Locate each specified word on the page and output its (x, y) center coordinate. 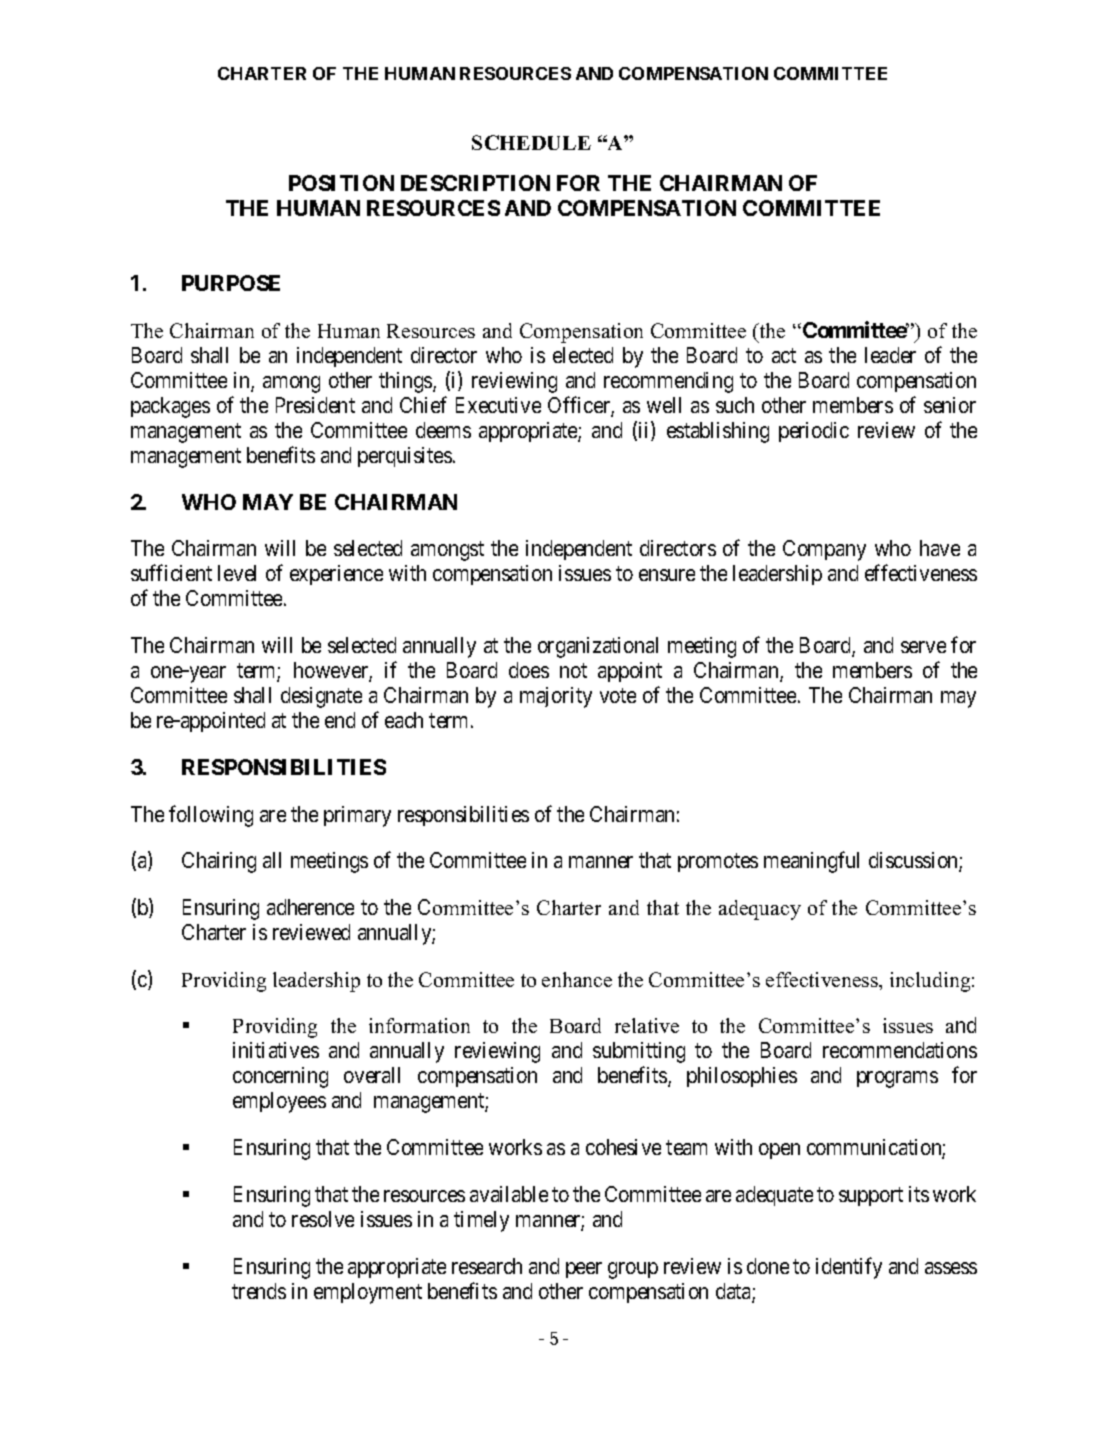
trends (259, 1291)
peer (584, 1270)
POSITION (341, 183)
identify (849, 1268)
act (784, 355)
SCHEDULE (531, 142)
